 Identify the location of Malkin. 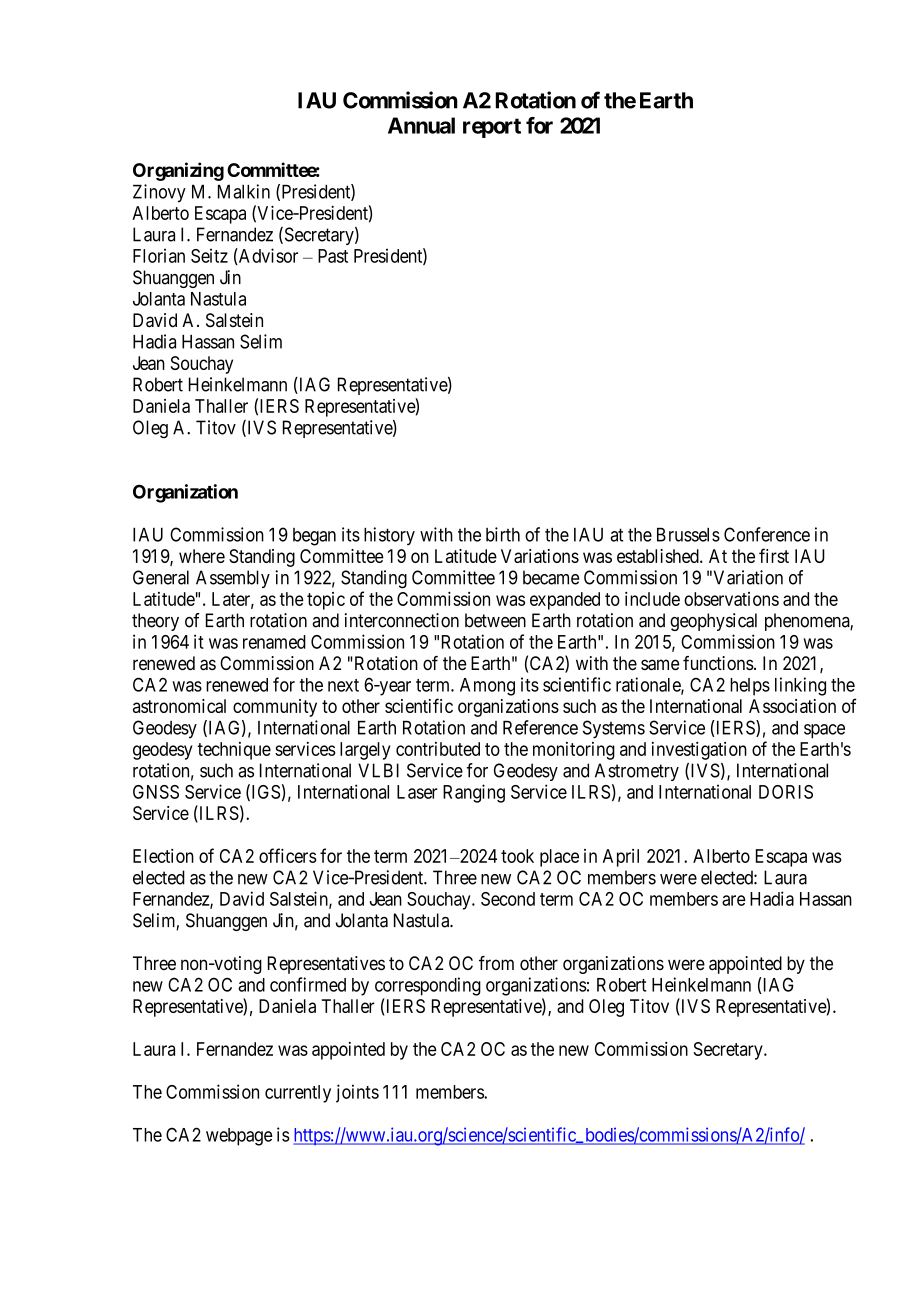
(244, 191).
